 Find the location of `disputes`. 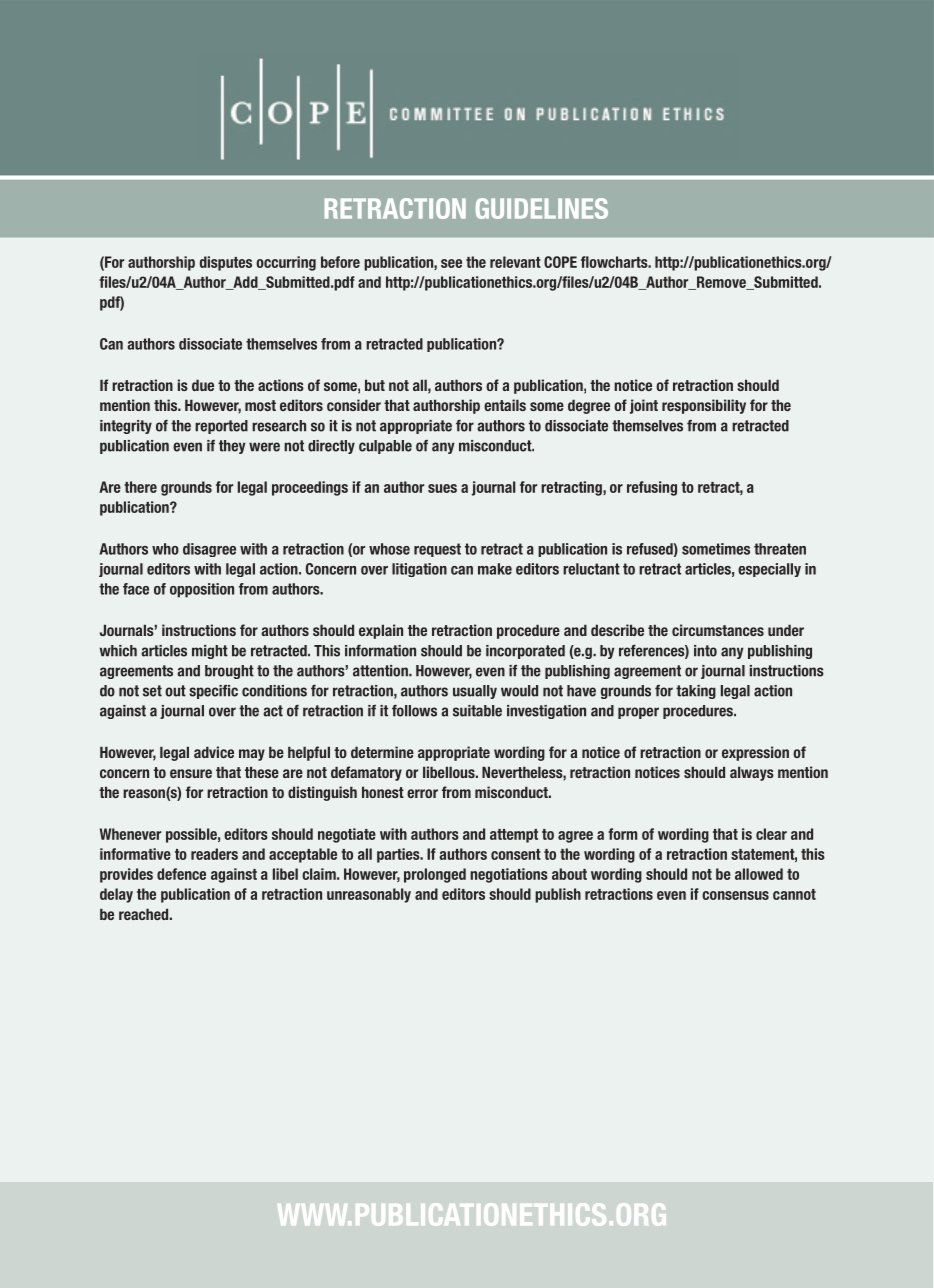

disputes is located at coordinates (226, 263).
